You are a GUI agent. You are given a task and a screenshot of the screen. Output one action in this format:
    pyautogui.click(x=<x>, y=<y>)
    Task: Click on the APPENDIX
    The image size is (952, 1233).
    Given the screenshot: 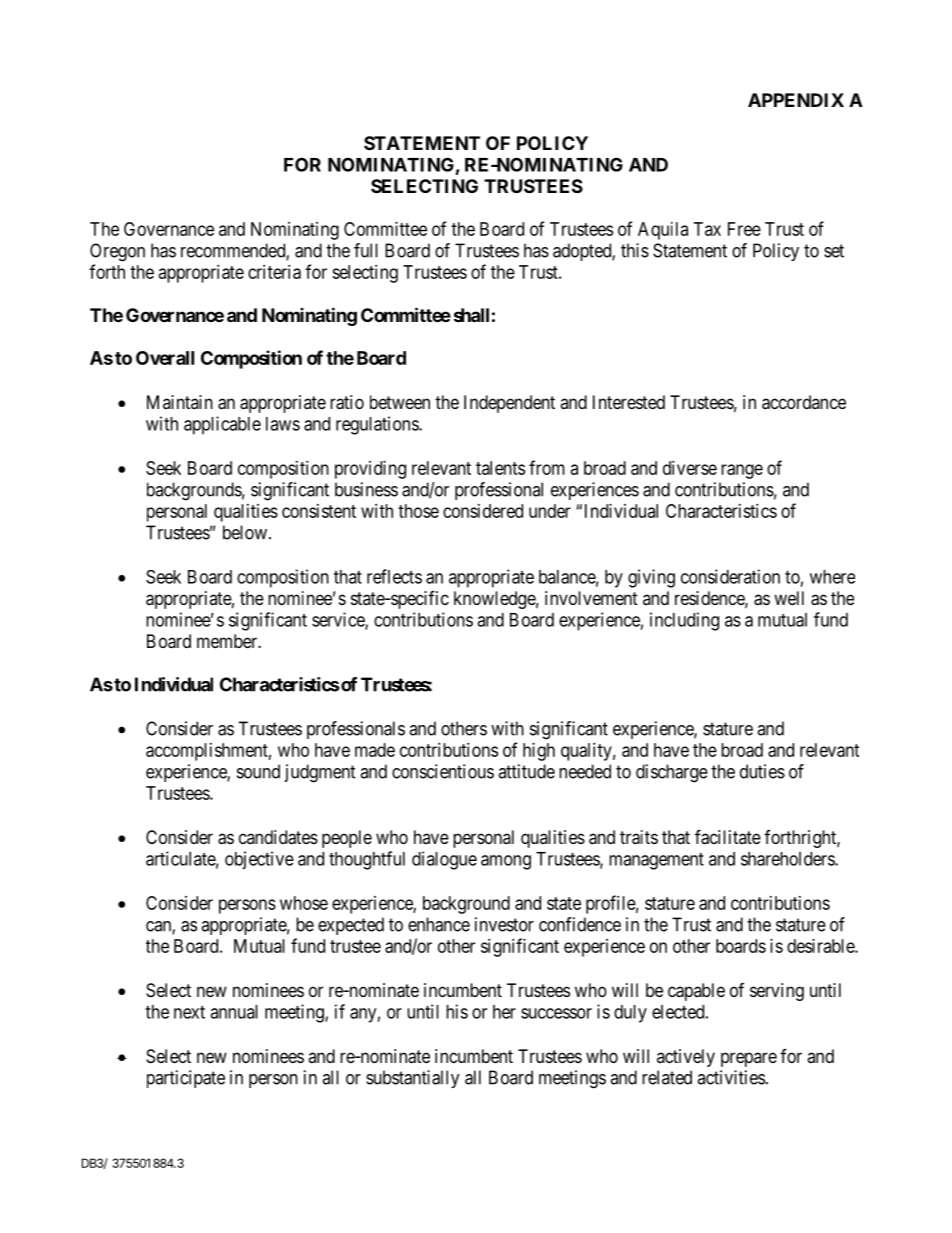 What is the action you would take?
    pyautogui.click(x=796, y=100)
